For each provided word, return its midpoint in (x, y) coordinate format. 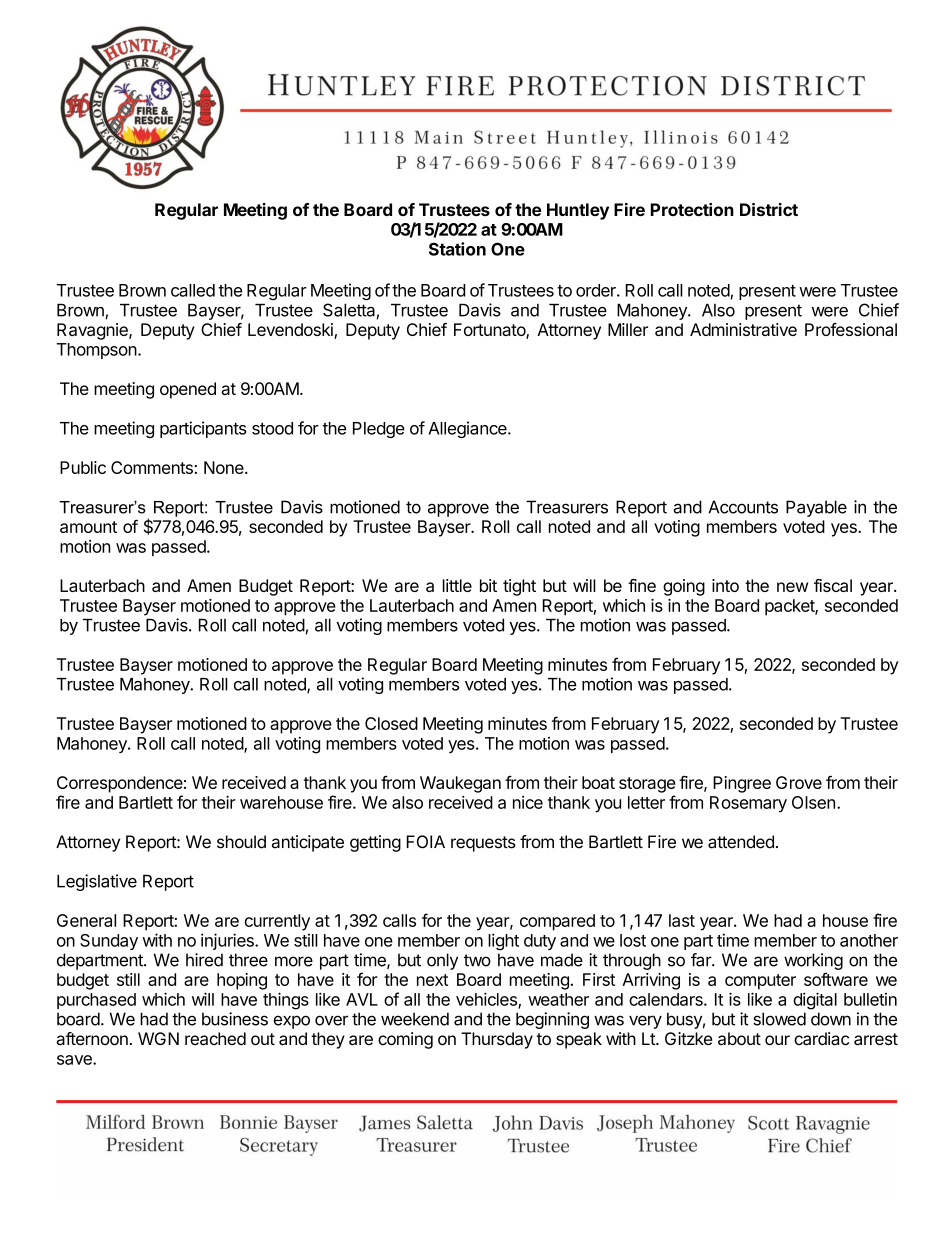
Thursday (497, 1040)
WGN (158, 1038)
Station (457, 249)
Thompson (97, 351)
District (769, 209)
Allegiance (469, 429)
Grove (799, 782)
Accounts (743, 507)
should (241, 842)
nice (528, 802)
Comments (152, 467)
